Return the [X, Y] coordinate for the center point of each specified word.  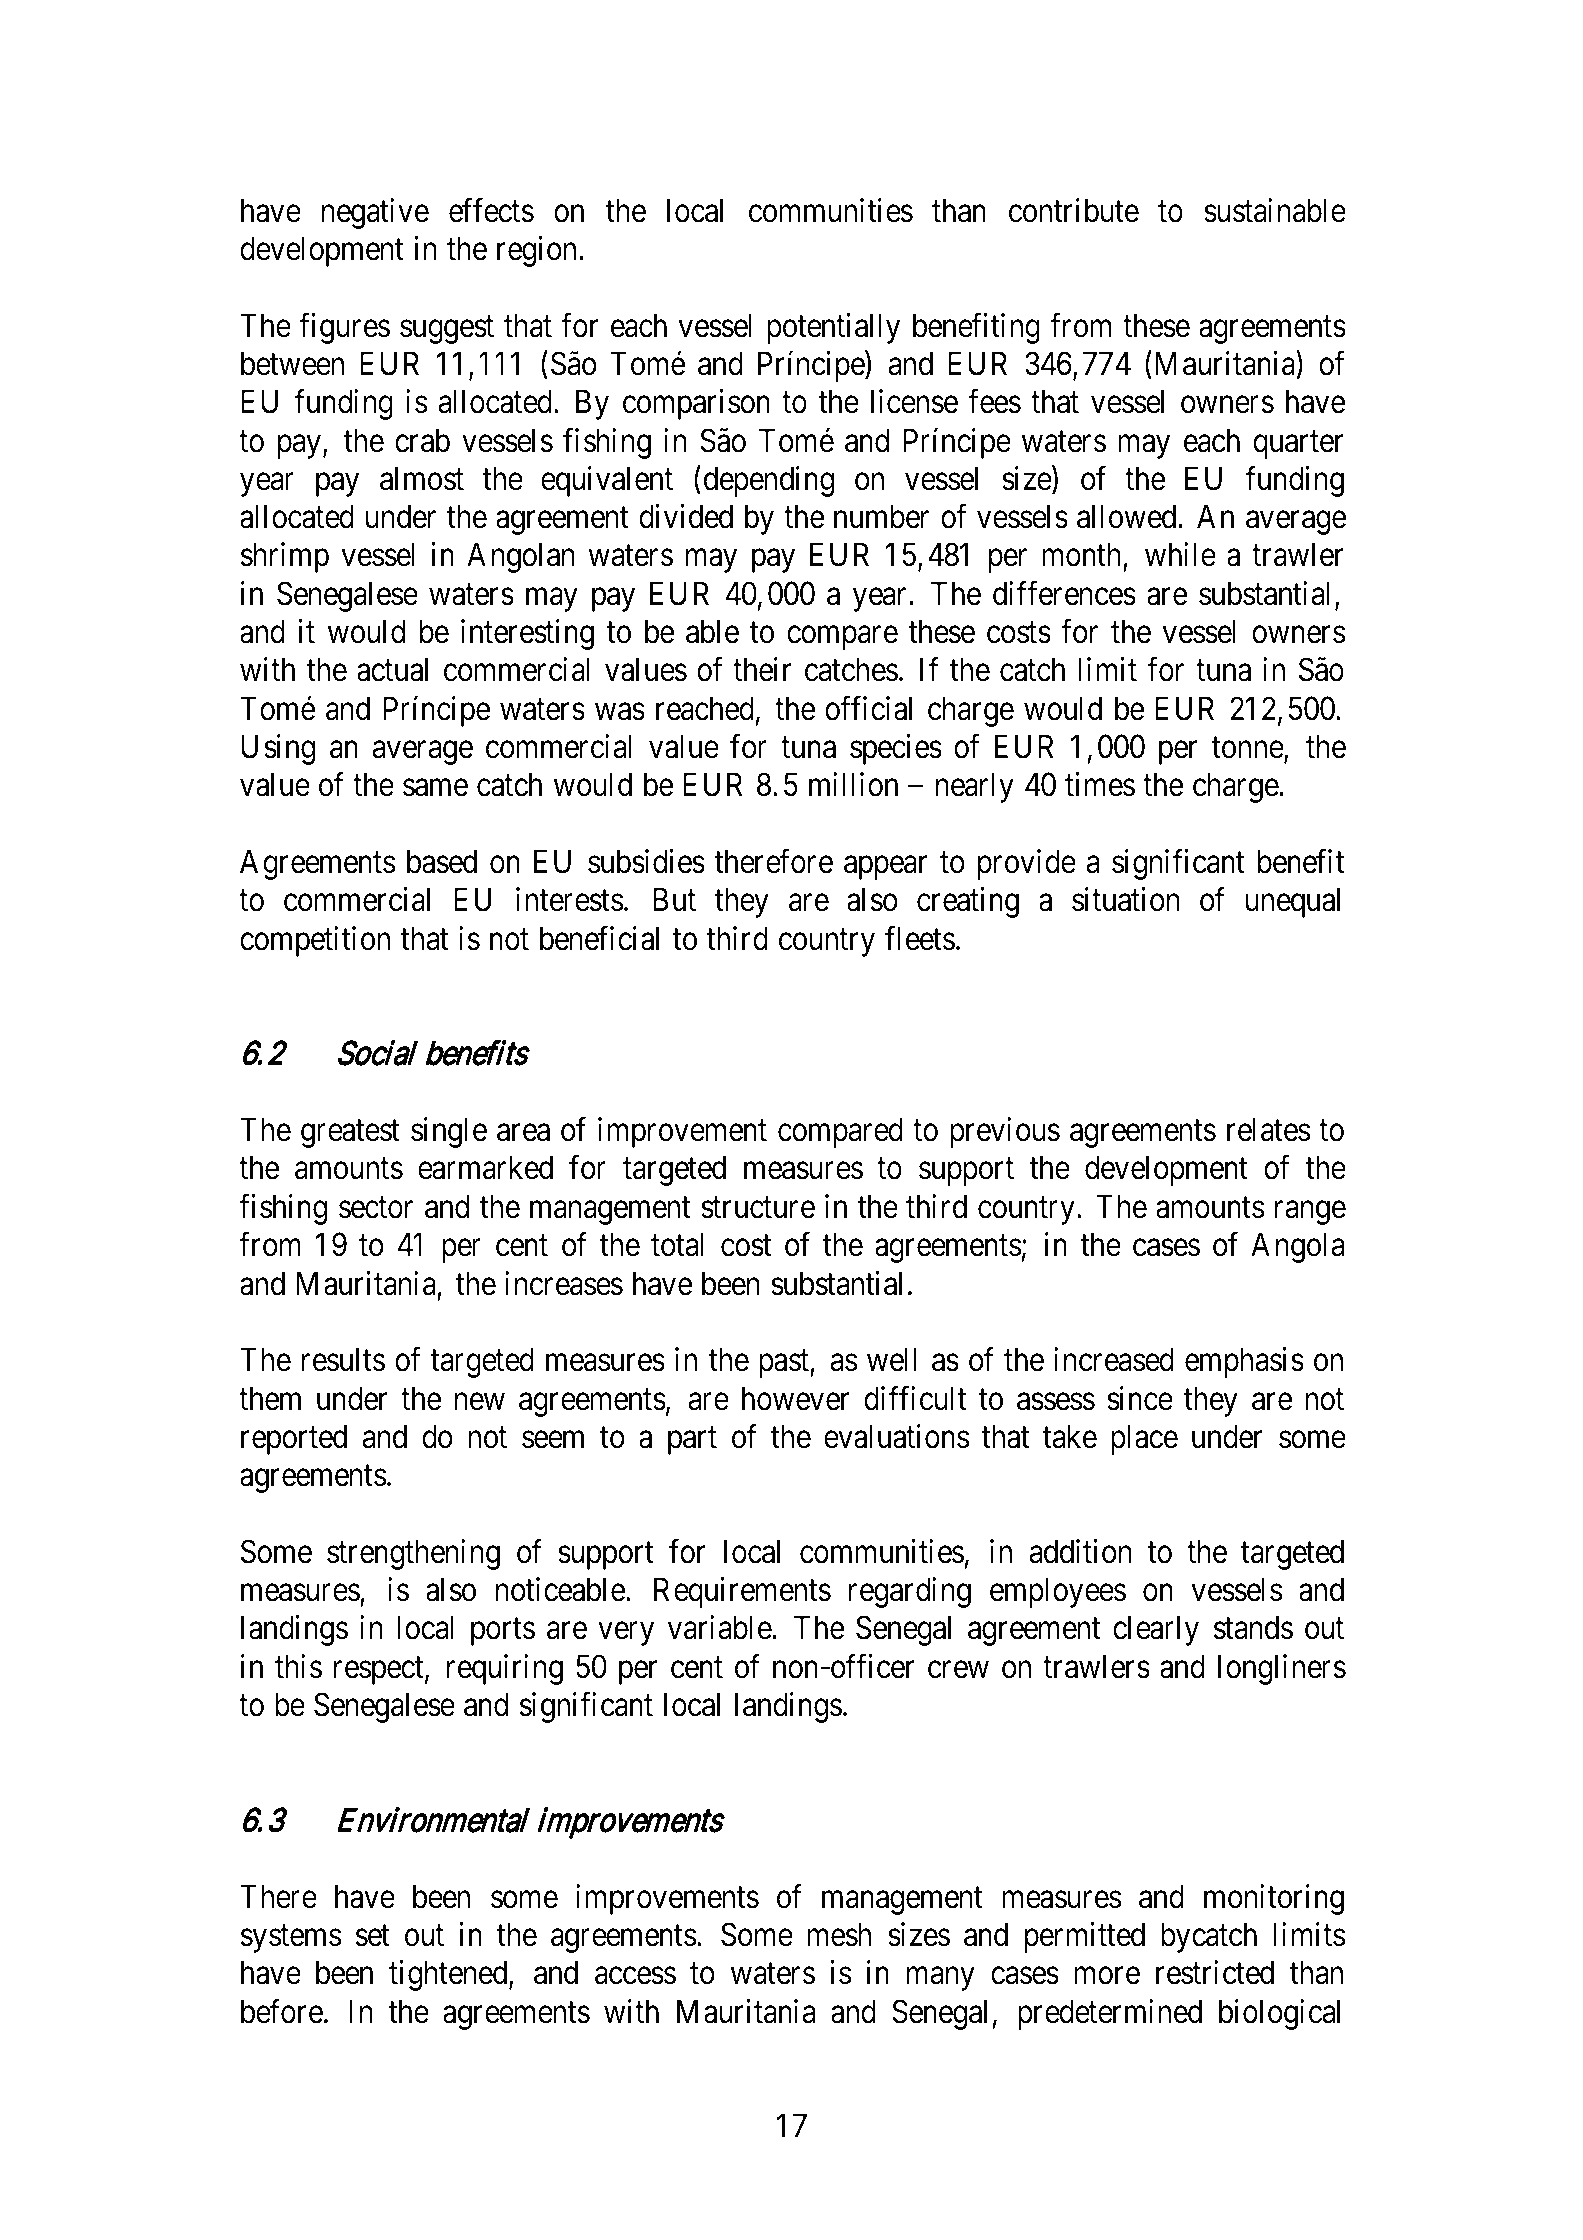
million [853, 784]
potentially [833, 328]
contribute [1074, 210]
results [343, 1359]
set [373, 1935]
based [442, 861]
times [1100, 785]
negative [375, 213]
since [1140, 1398]
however [795, 1398]
